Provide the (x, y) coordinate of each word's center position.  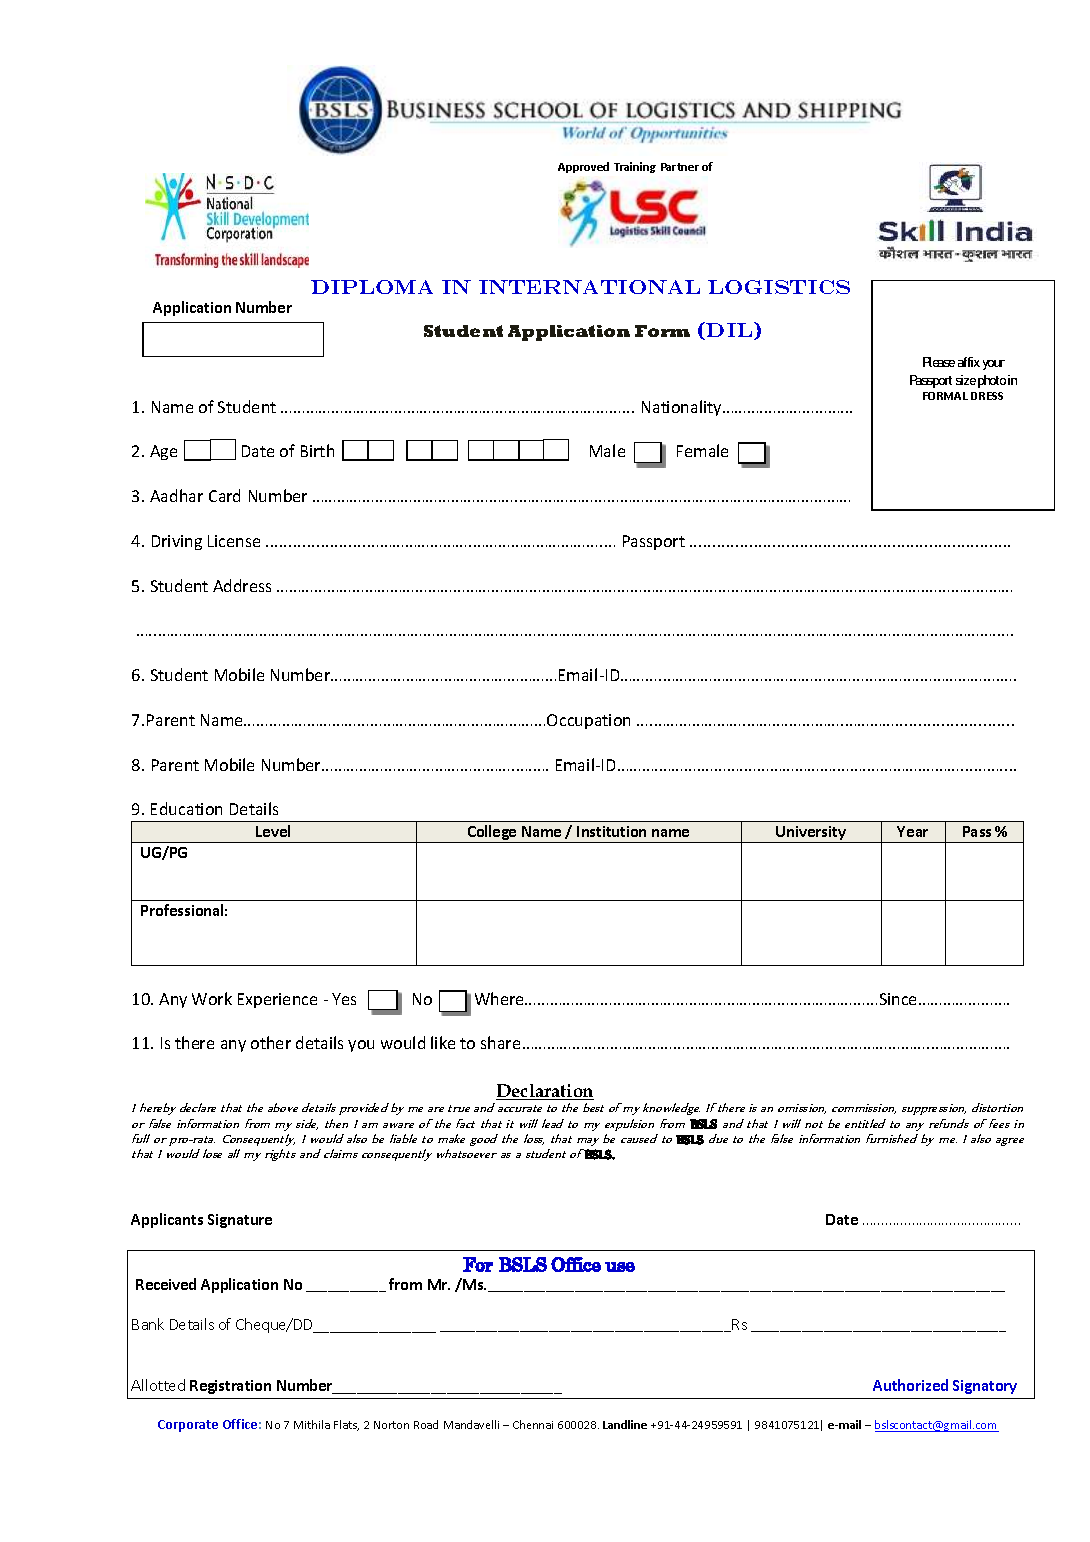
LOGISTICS (779, 287)
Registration (230, 1387)
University (811, 834)
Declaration (545, 1092)
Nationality (683, 408)
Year (912, 831)
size (966, 380)
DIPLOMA (372, 287)
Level (273, 831)
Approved (583, 167)
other (271, 1042)
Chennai (533, 1424)
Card (224, 495)
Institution (611, 831)
